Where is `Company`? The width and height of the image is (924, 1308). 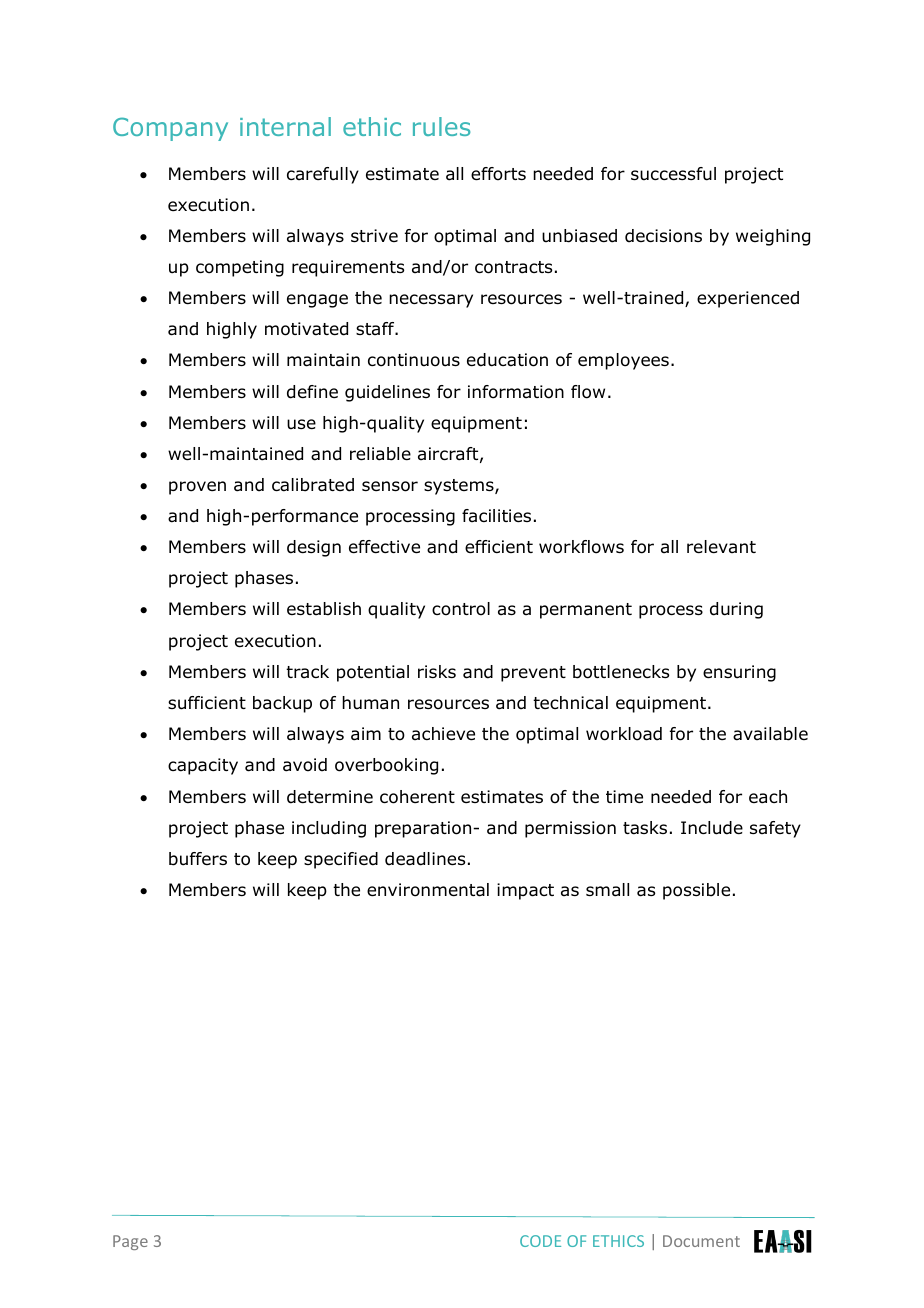
Company is located at coordinates (170, 129).
